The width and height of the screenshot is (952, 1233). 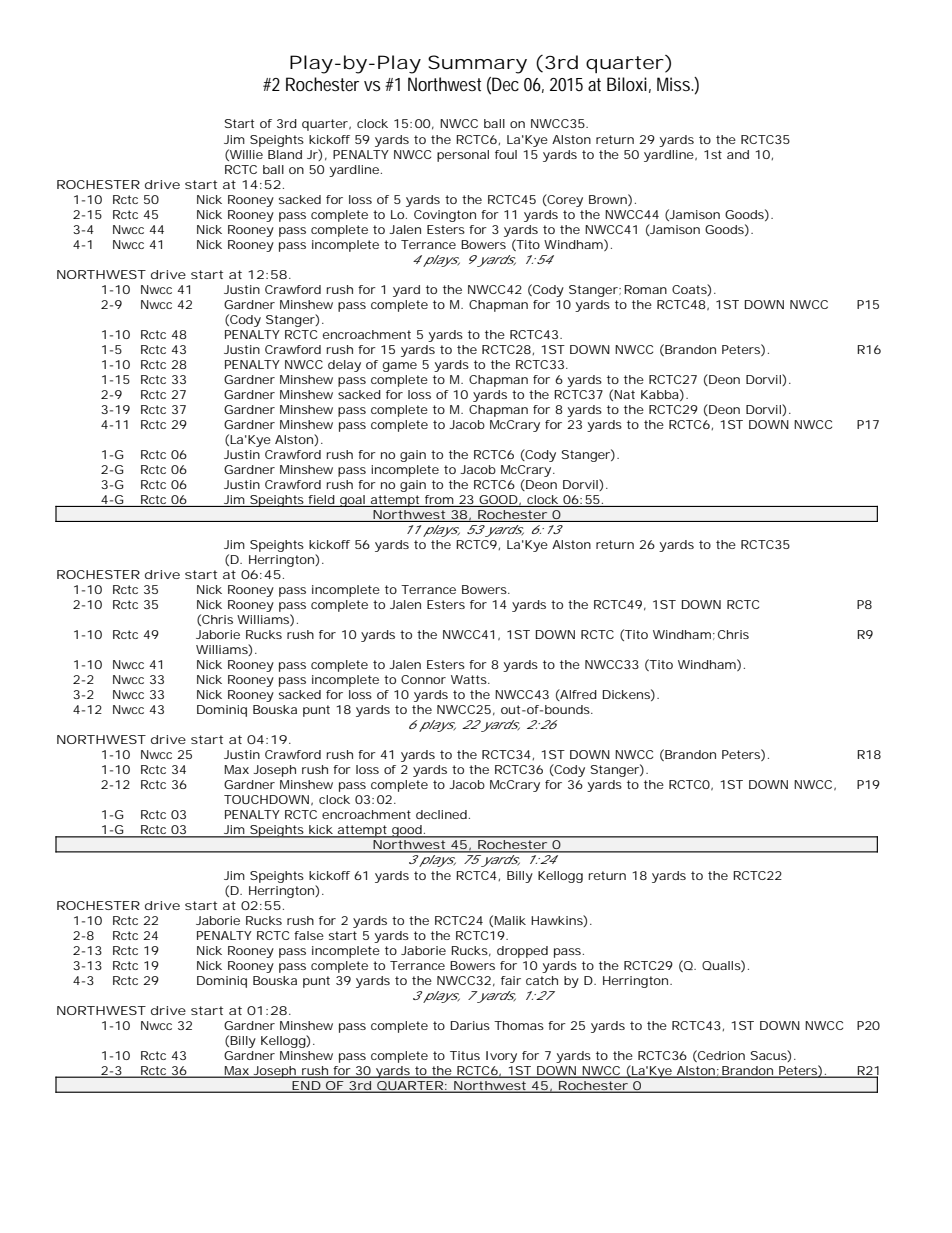 I want to click on Watts, so click(x=469, y=679).
